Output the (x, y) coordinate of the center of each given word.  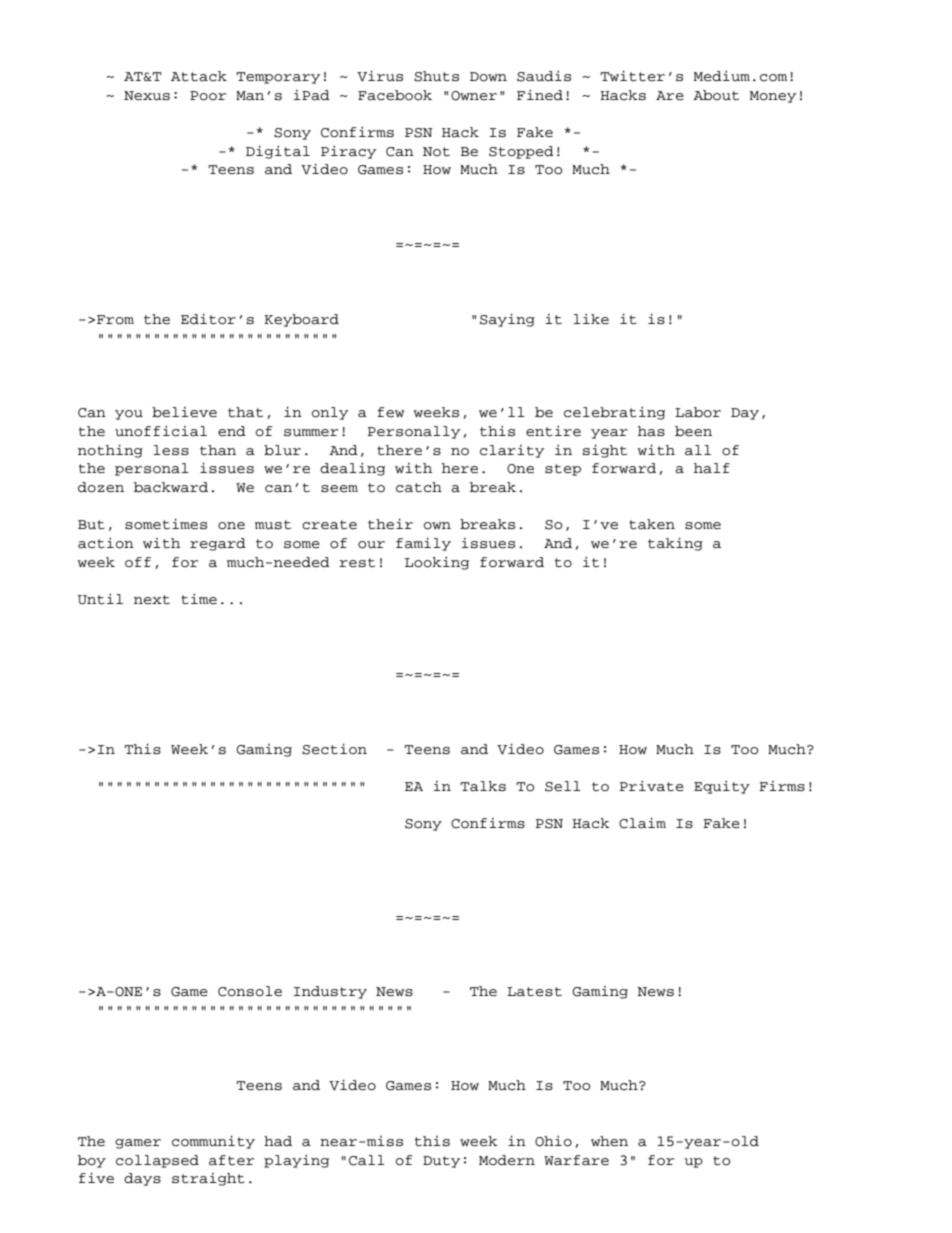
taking (675, 544)
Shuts (436, 76)
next (152, 600)
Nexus (147, 96)
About (716, 95)
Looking (437, 563)
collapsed (157, 1161)
